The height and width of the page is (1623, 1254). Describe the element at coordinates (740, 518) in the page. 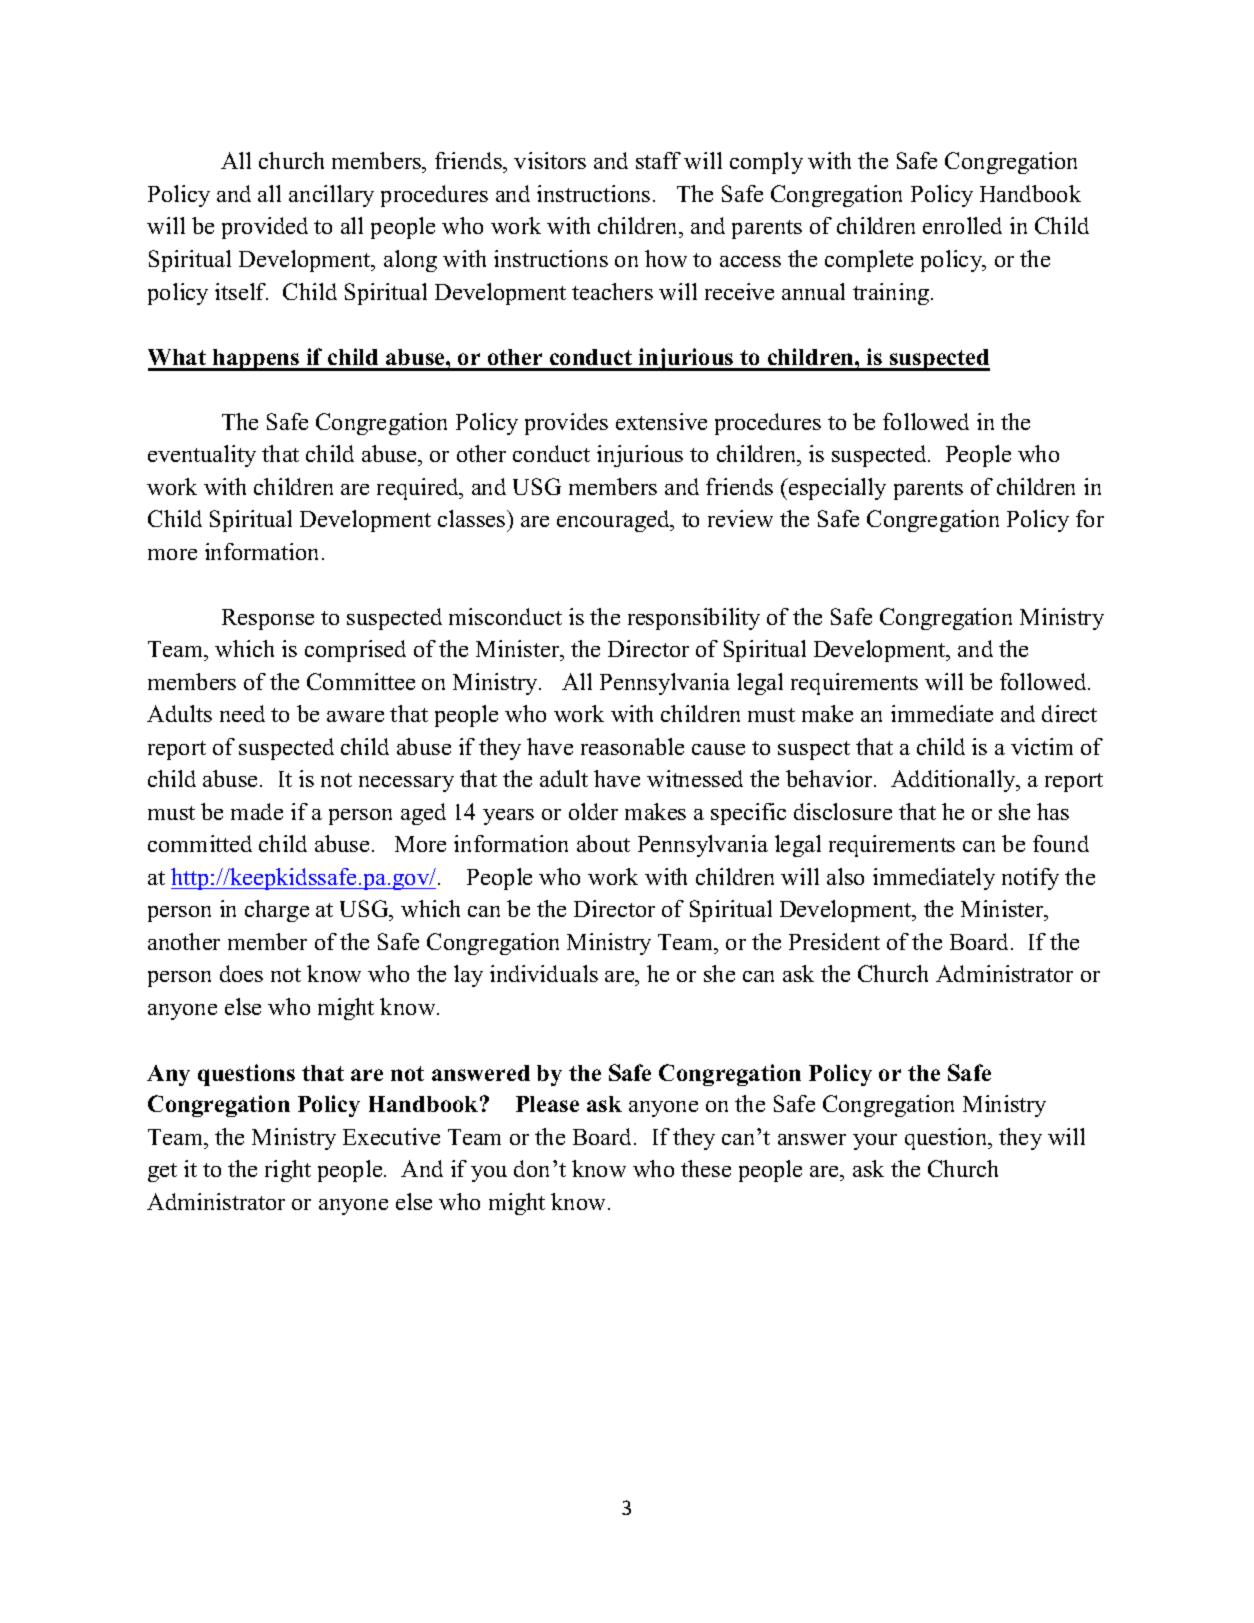

I see `review` at that location.
